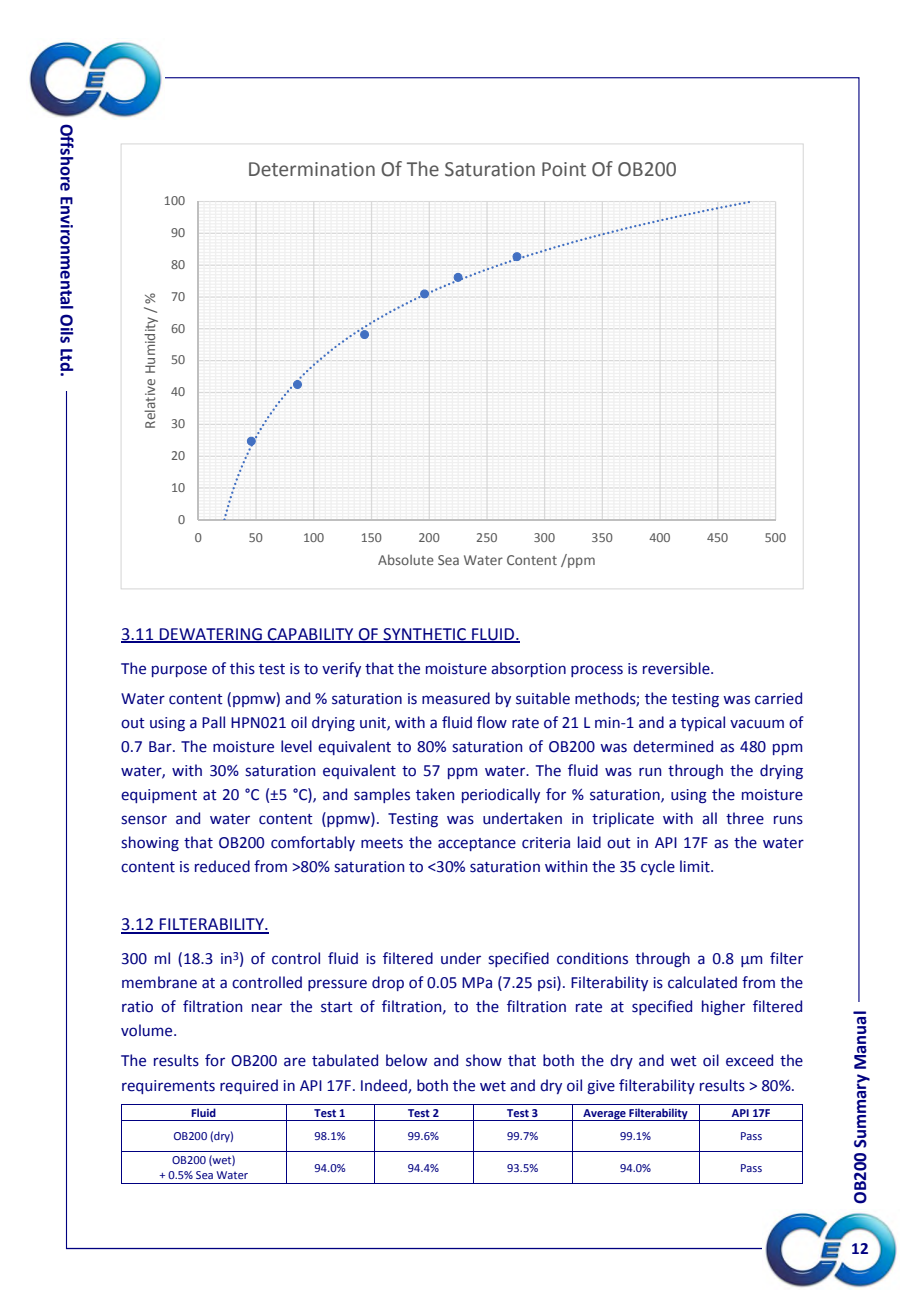 The image size is (924, 1308). I want to click on reversible, so click(677, 668).
